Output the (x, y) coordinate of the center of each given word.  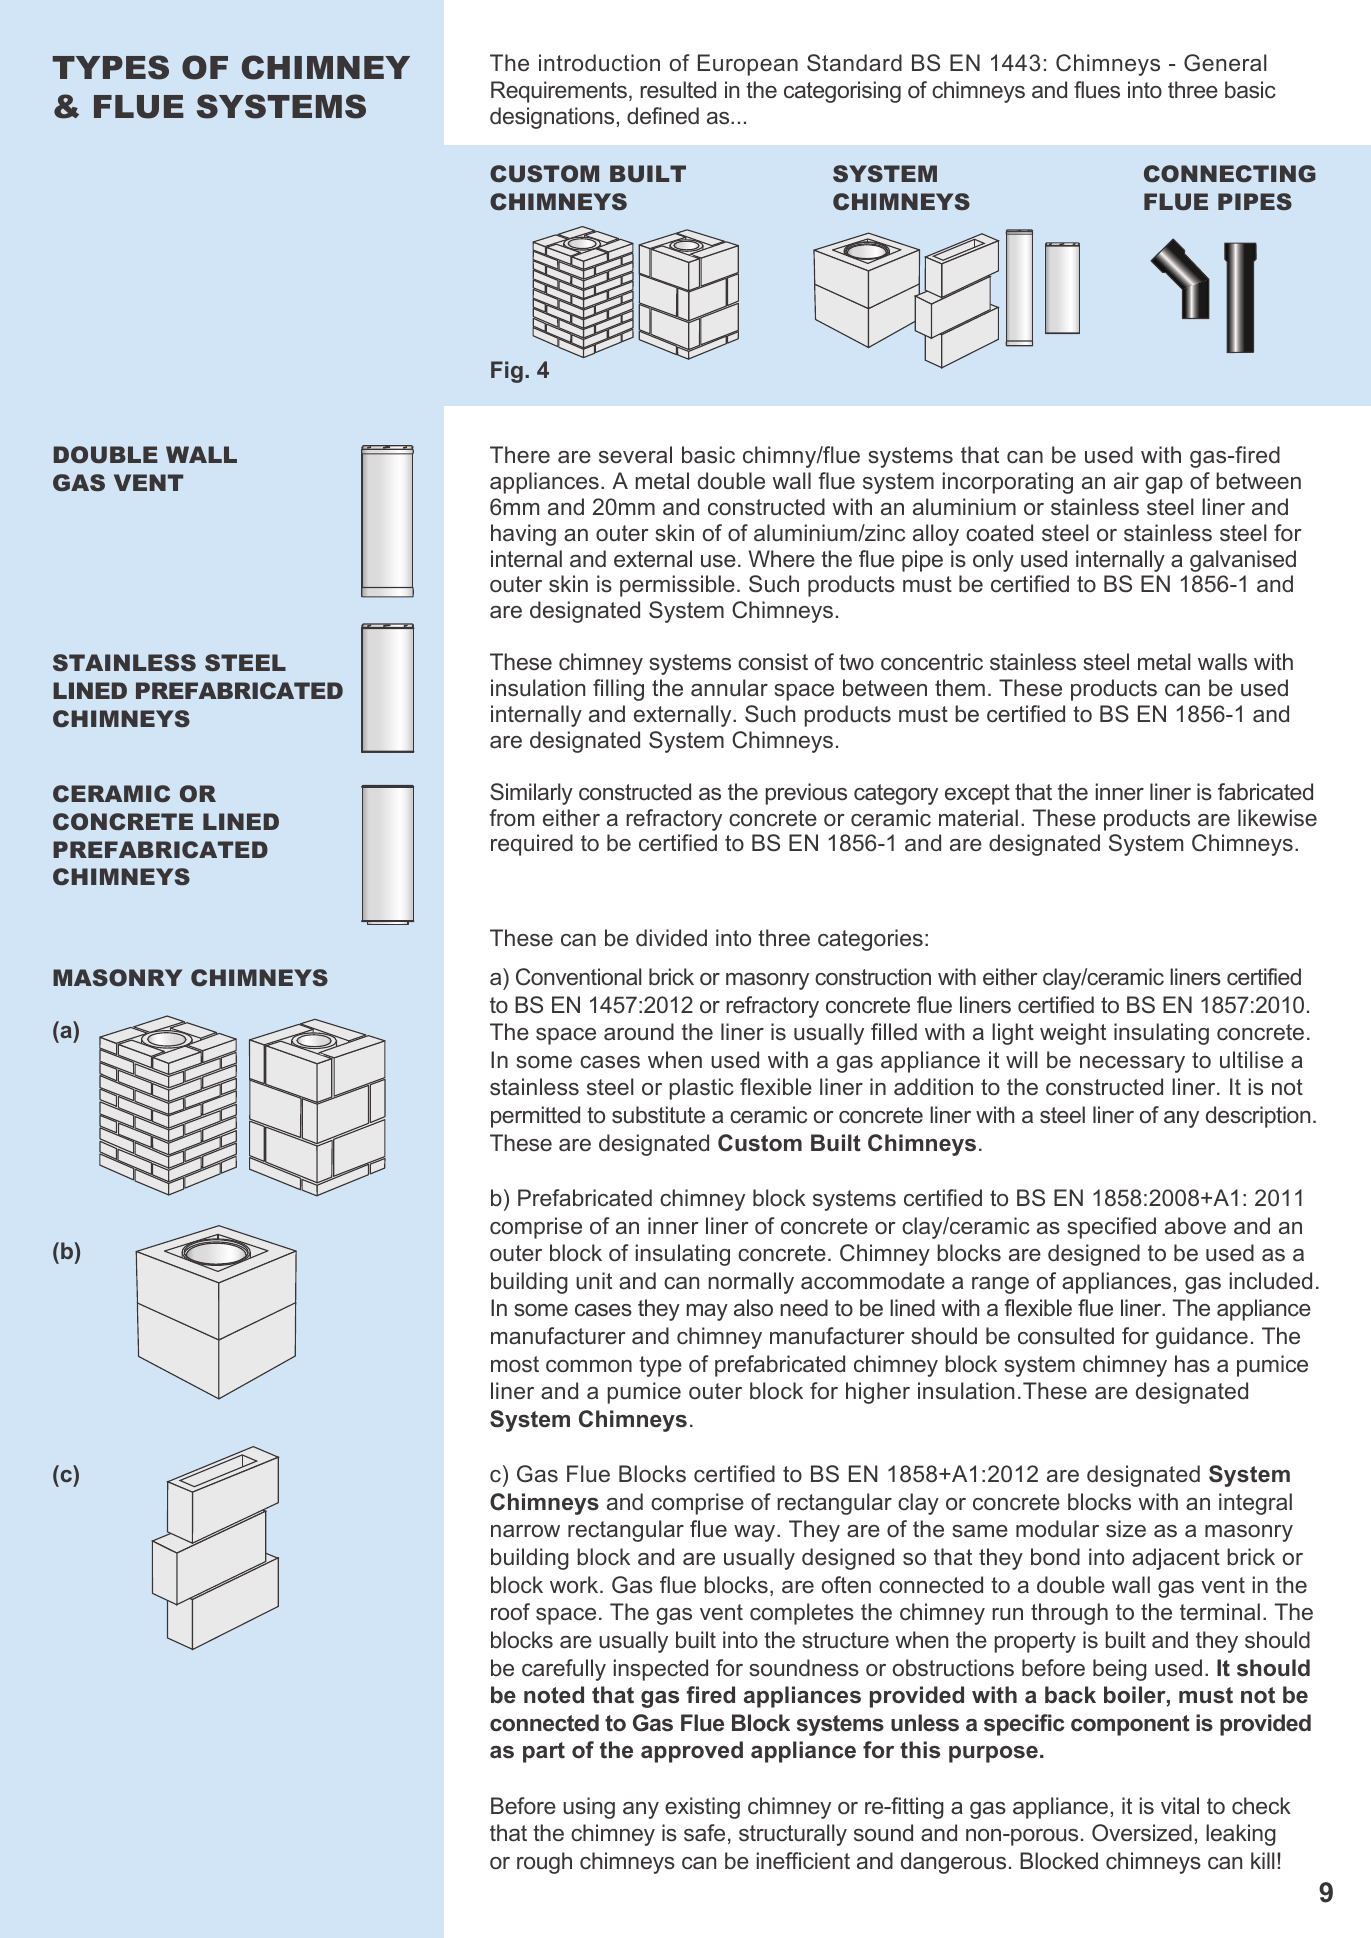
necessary (1132, 1064)
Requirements (559, 92)
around (639, 1031)
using (589, 1808)
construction (873, 977)
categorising (842, 92)
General (1225, 63)
